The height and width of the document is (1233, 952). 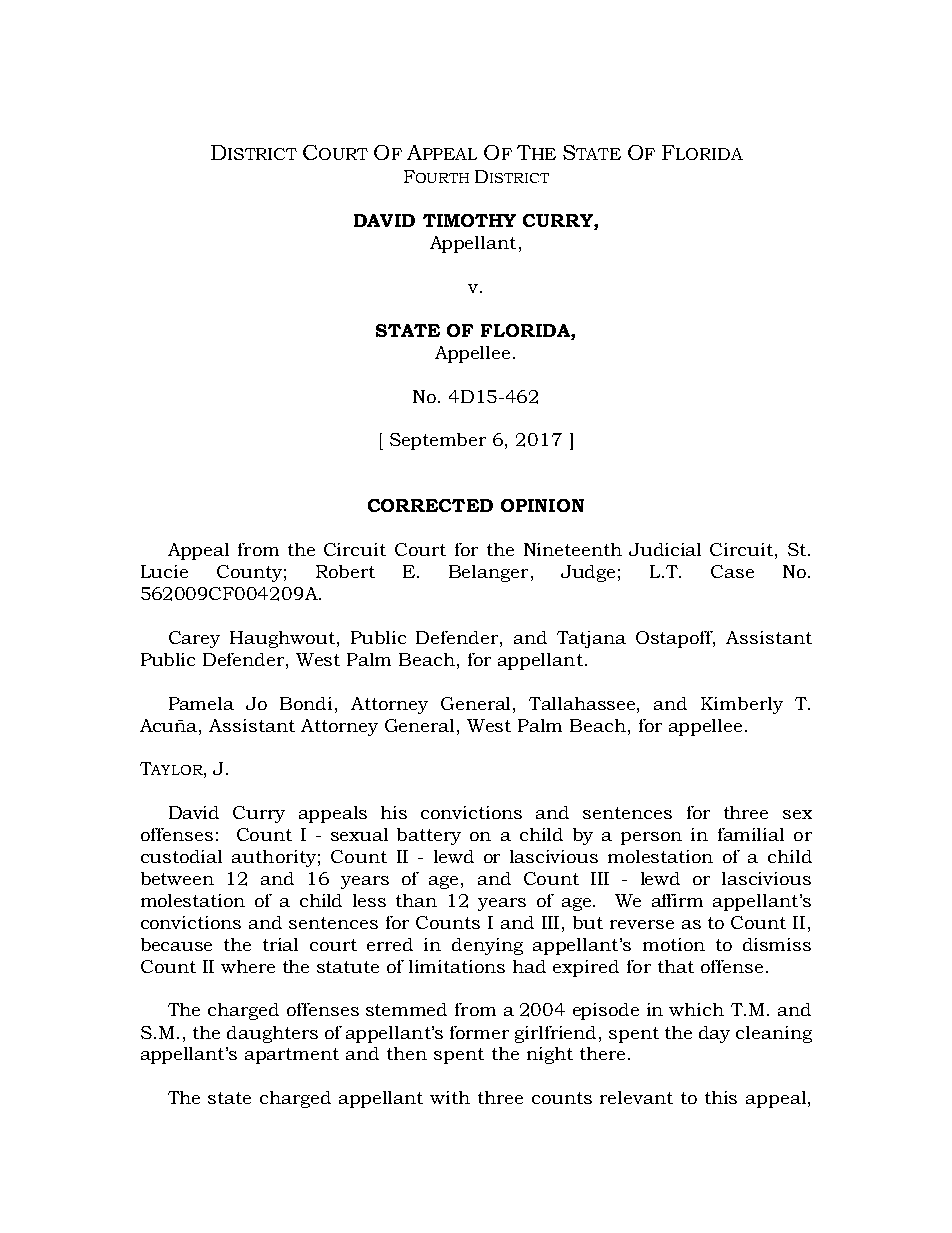 I want to click on battery, so click(x=429, y=836).
